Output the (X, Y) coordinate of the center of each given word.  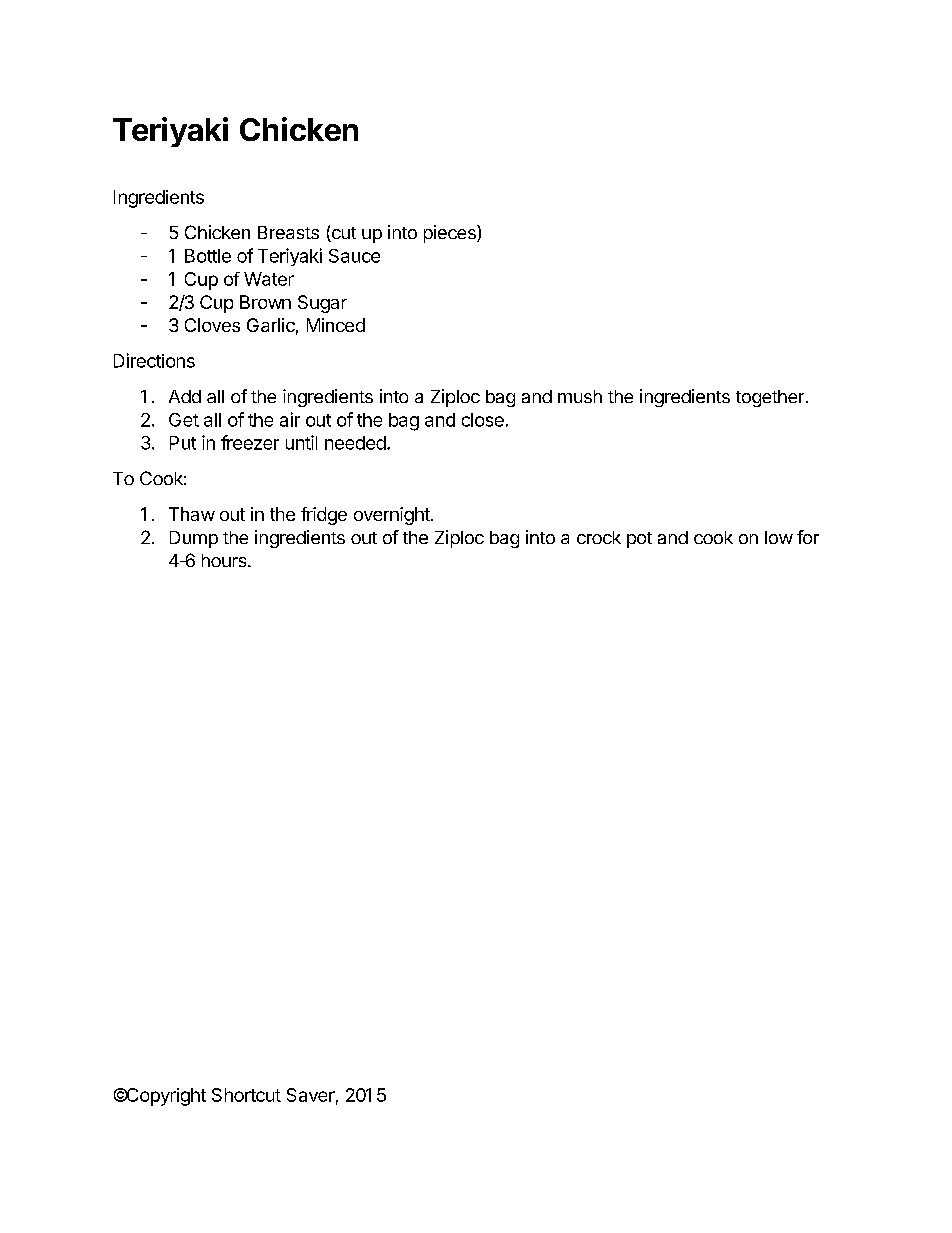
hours (225, 560)
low (779, 537)
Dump (194, 539)
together (770, 398)
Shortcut (246, 1095)
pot (639, 540)
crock (599, 537)
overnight (393, 516)
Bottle (208, 256)
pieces (451, 234)
